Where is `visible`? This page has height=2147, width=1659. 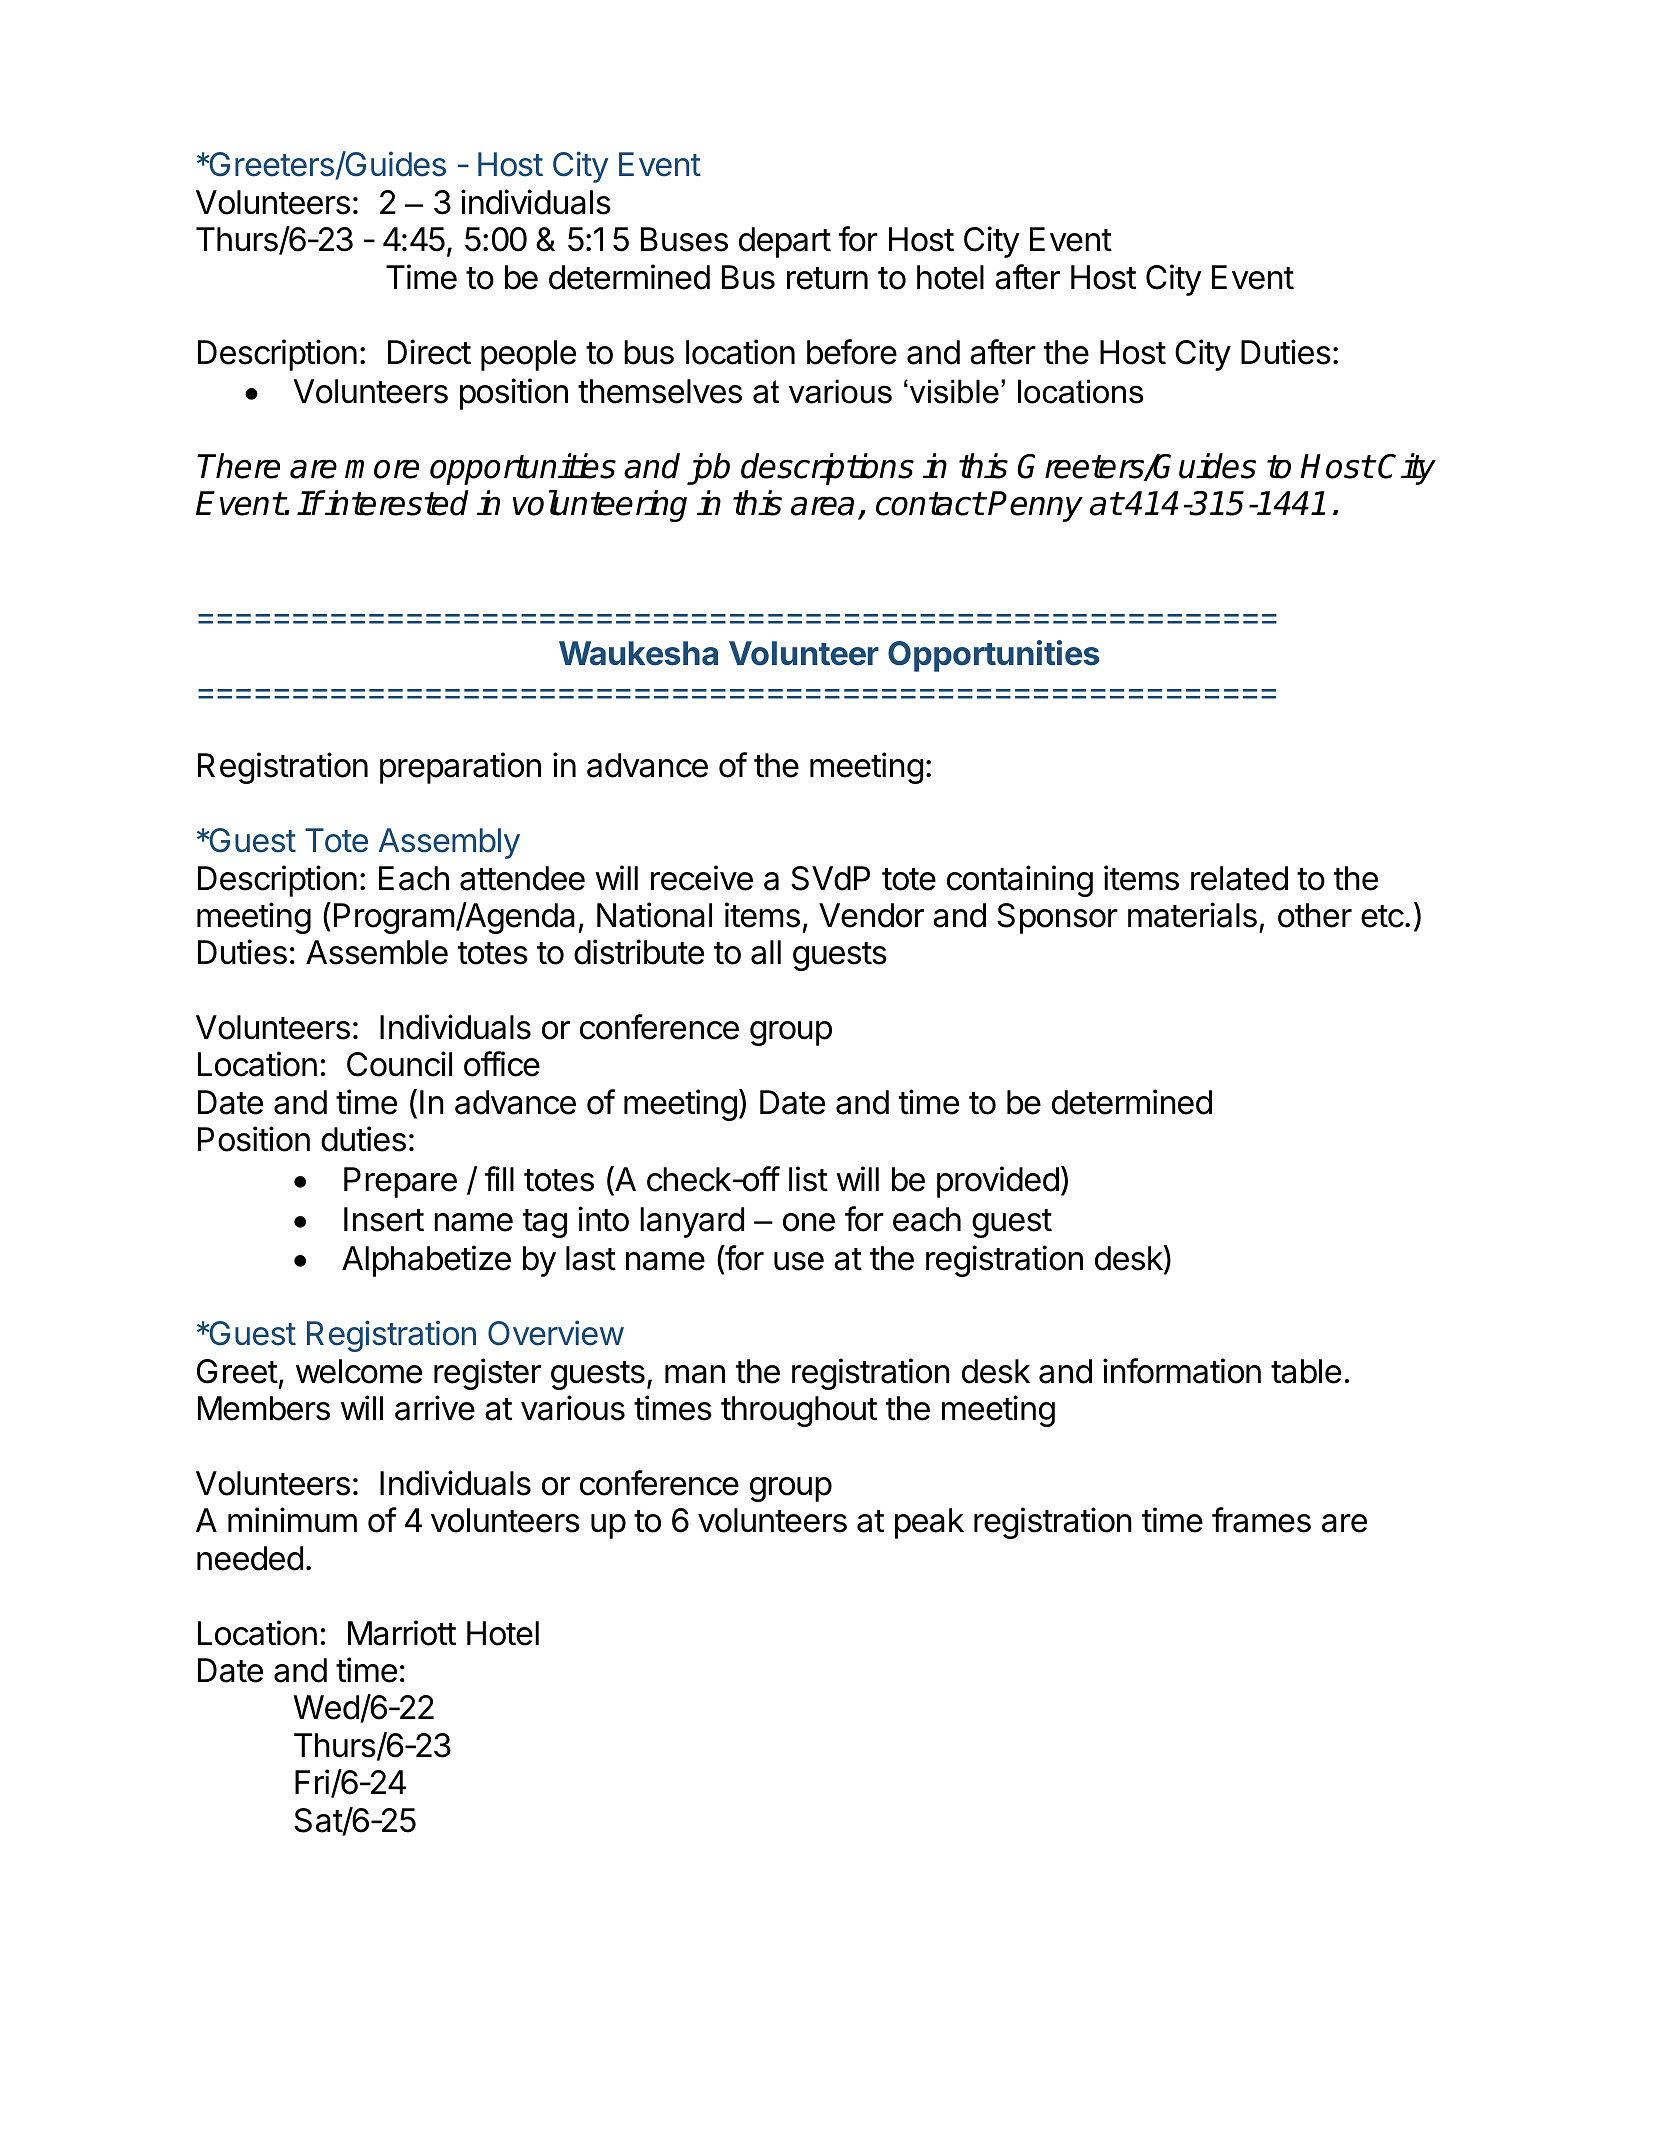 visible is located at coordinates (953, 391).
